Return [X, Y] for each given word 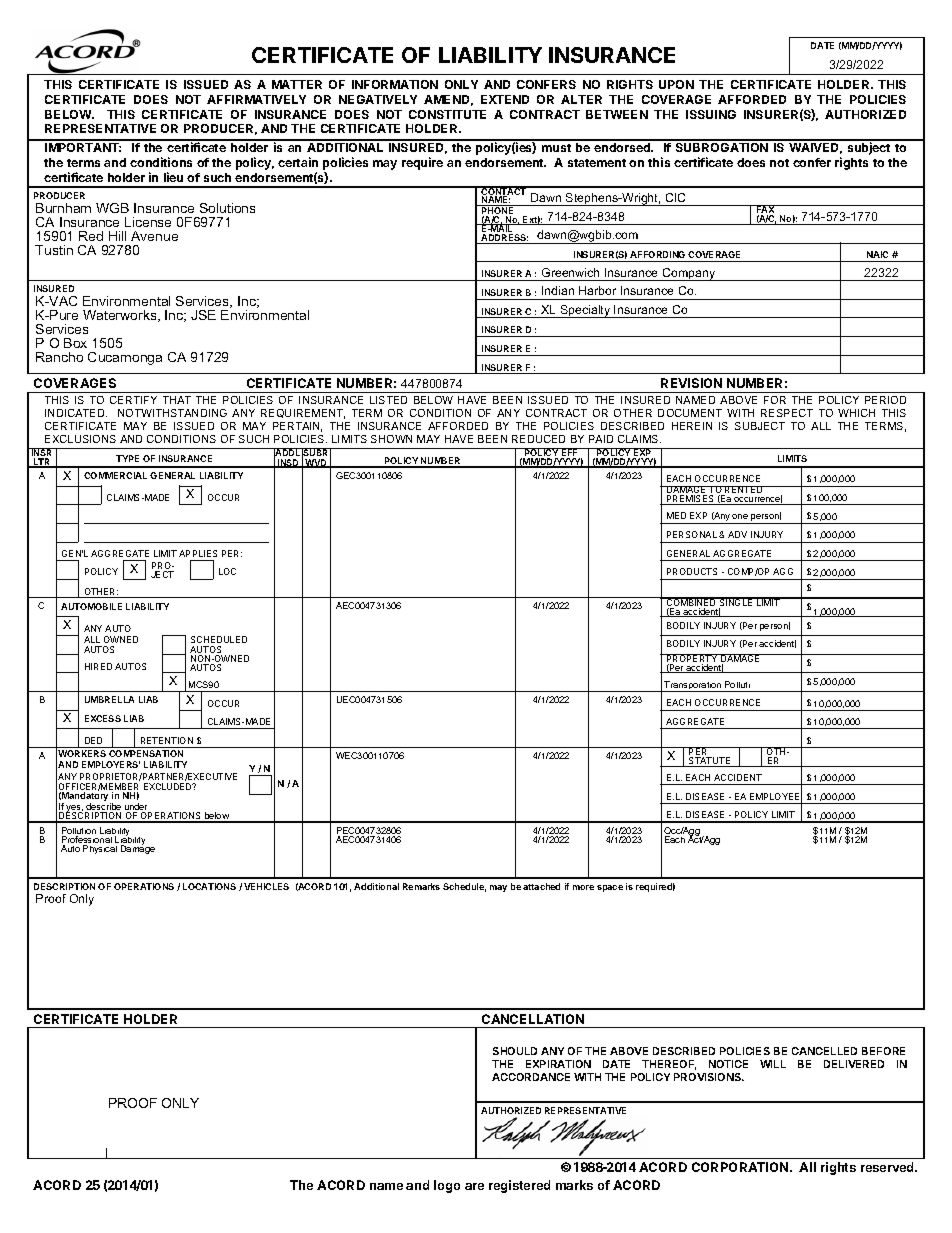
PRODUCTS [692, 571]
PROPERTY [692, 659]
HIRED [98, 666]
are [474, 1186]
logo [447, 1186]
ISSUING [711, 114]
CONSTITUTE [447, 114]
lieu [173, 177]
